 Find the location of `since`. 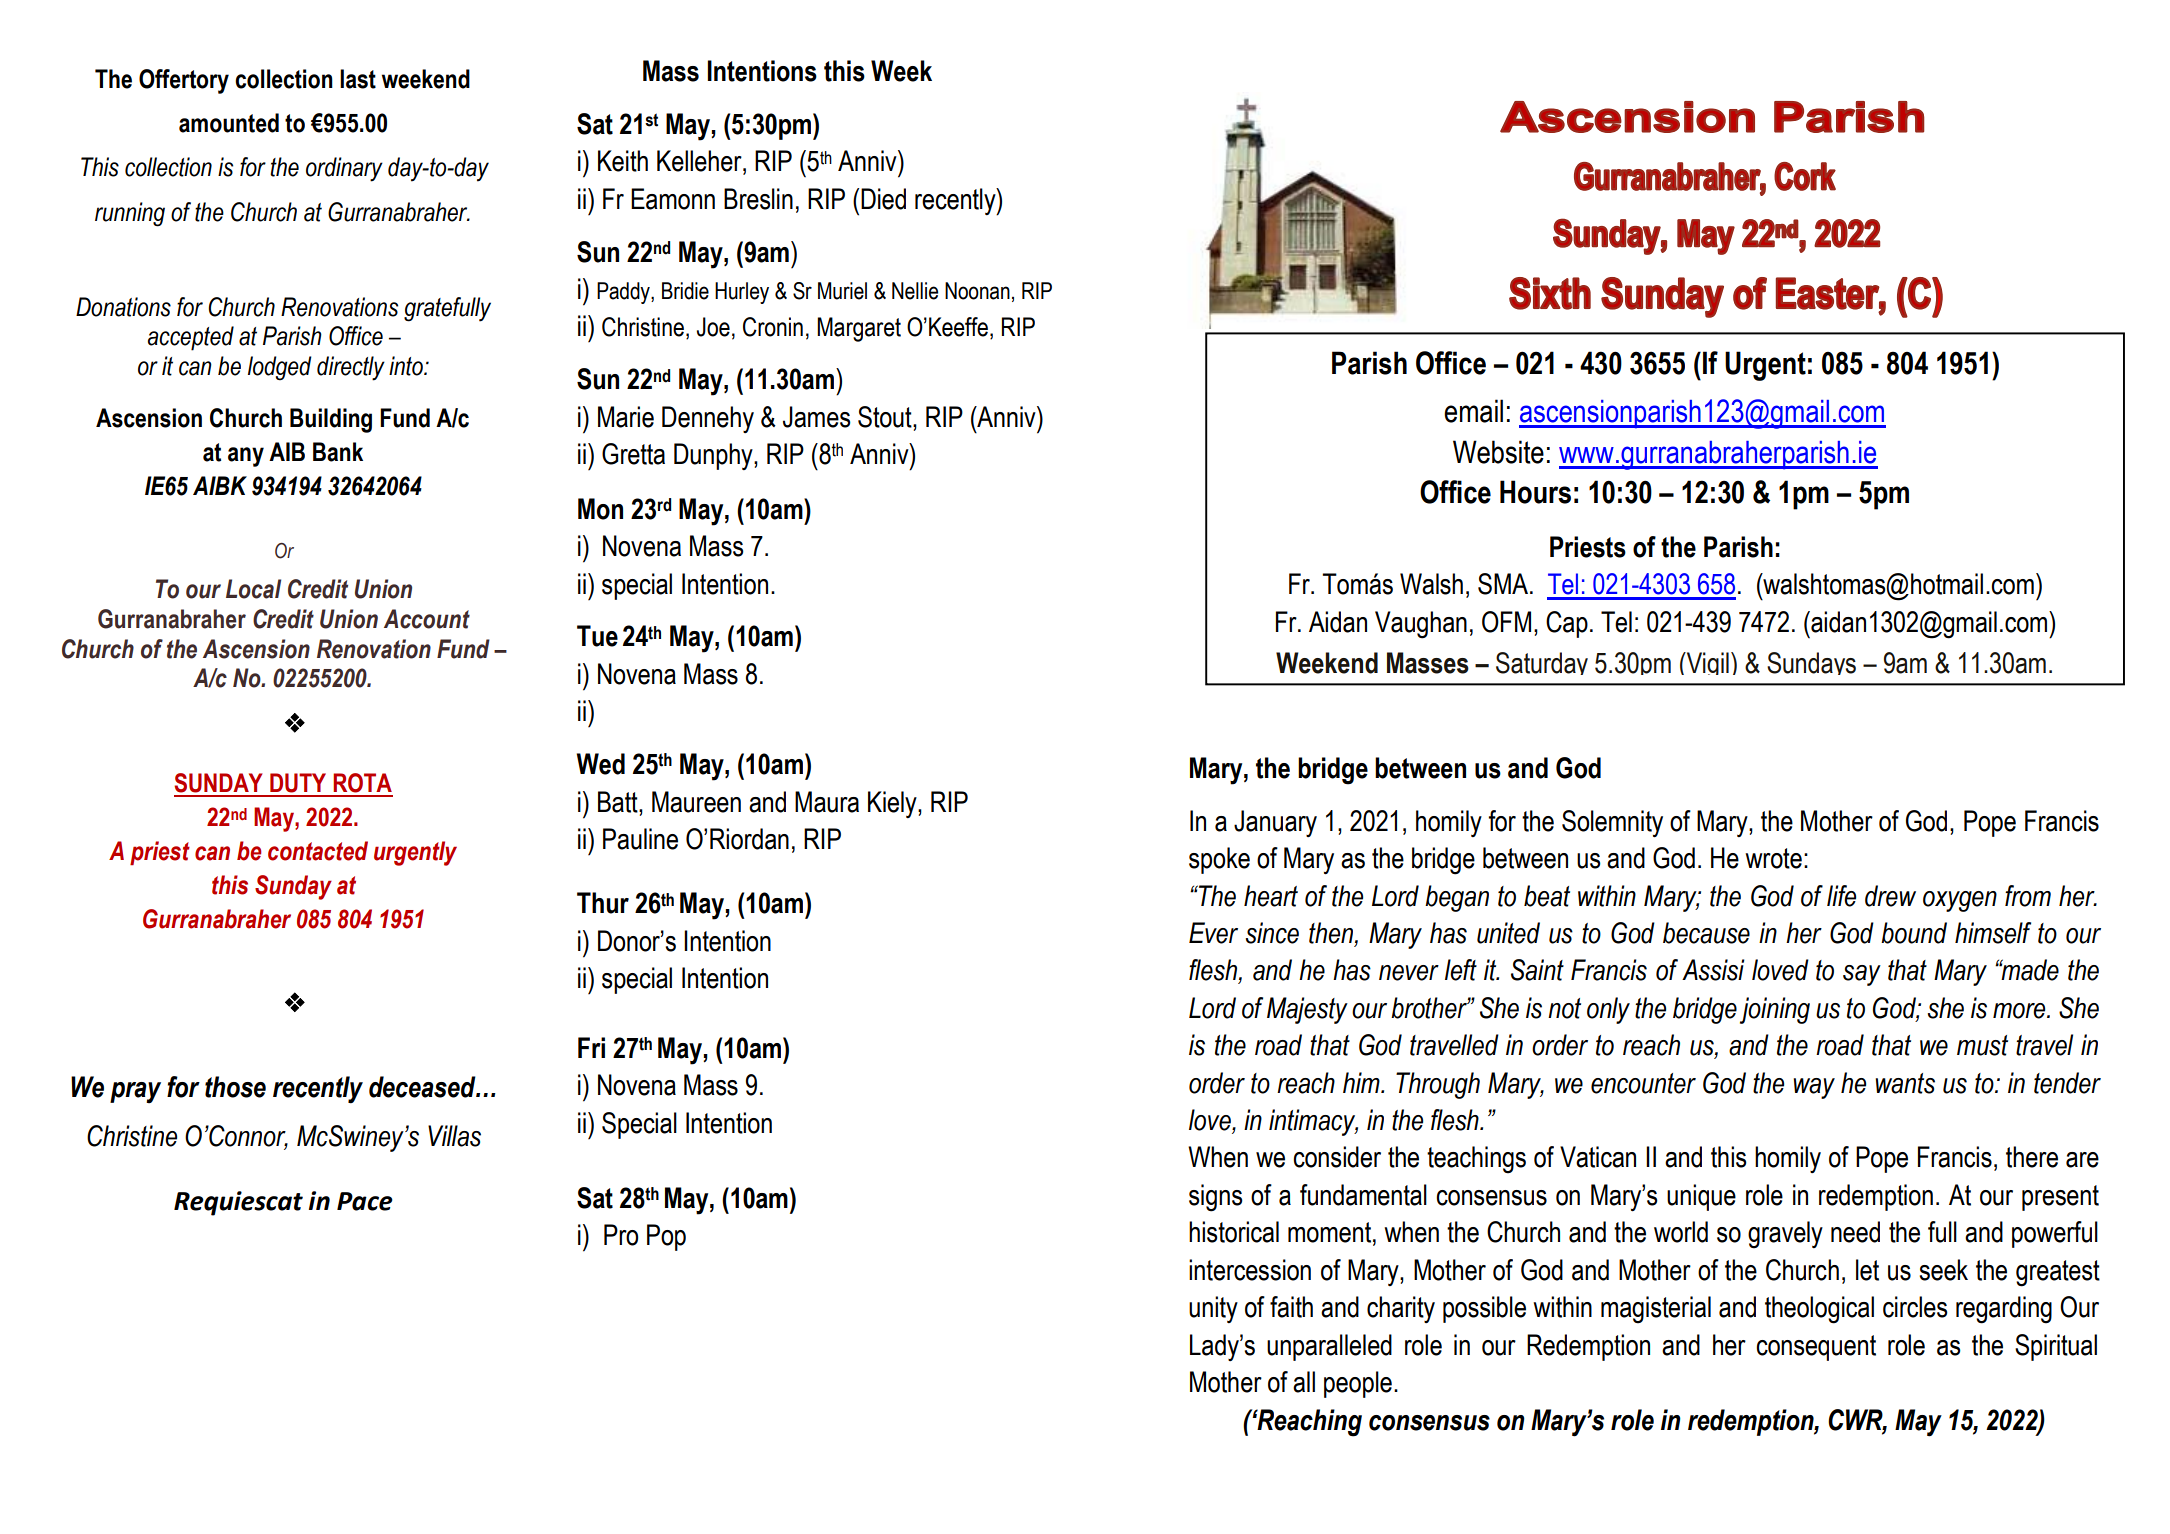

since is located at coordinates (1272, 933).
